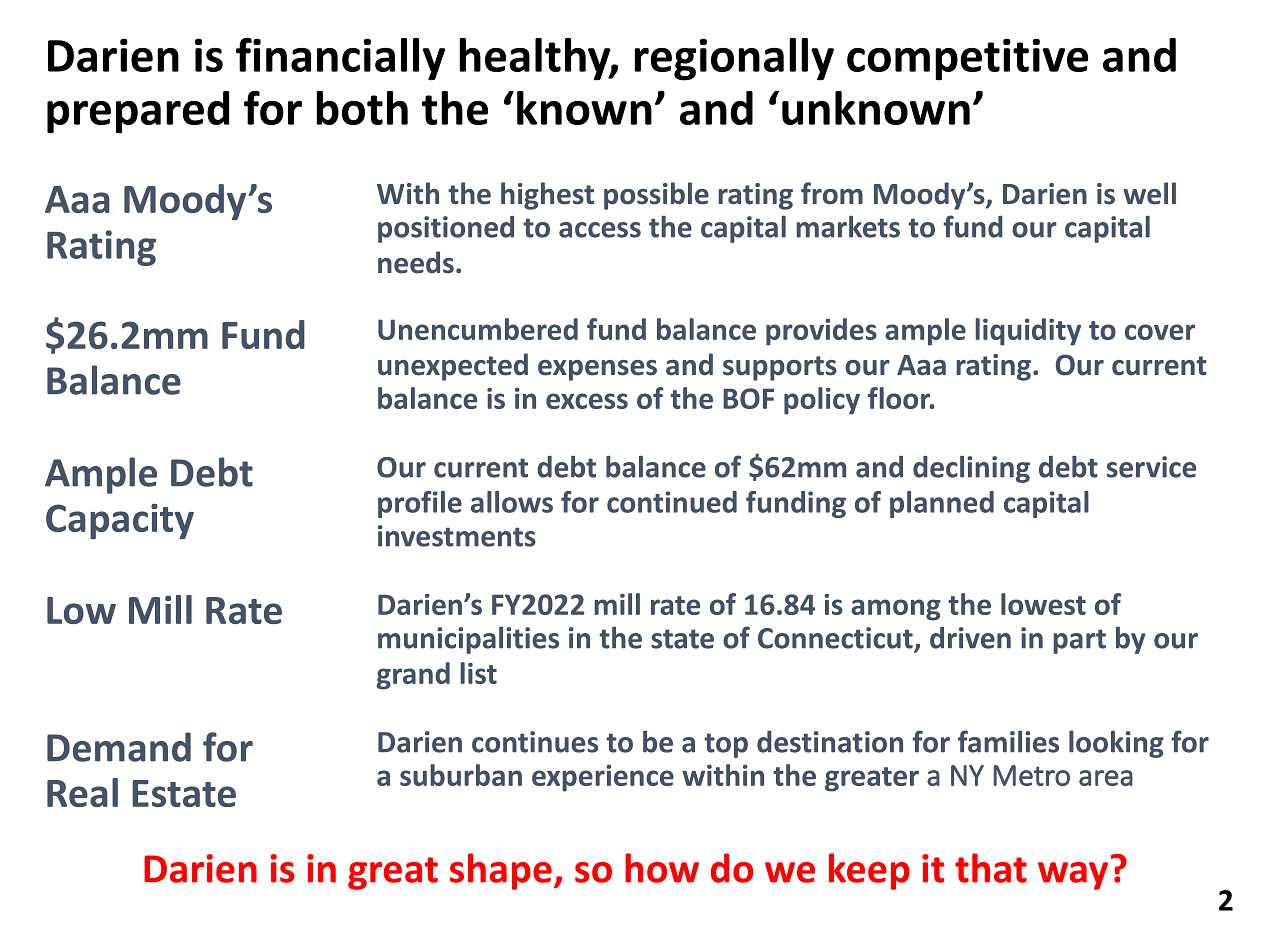 The image size is (1270, 952). What do you see at coordinates (734, 59) in the document?
I see `regionally` at bounding box center [734, 59].
